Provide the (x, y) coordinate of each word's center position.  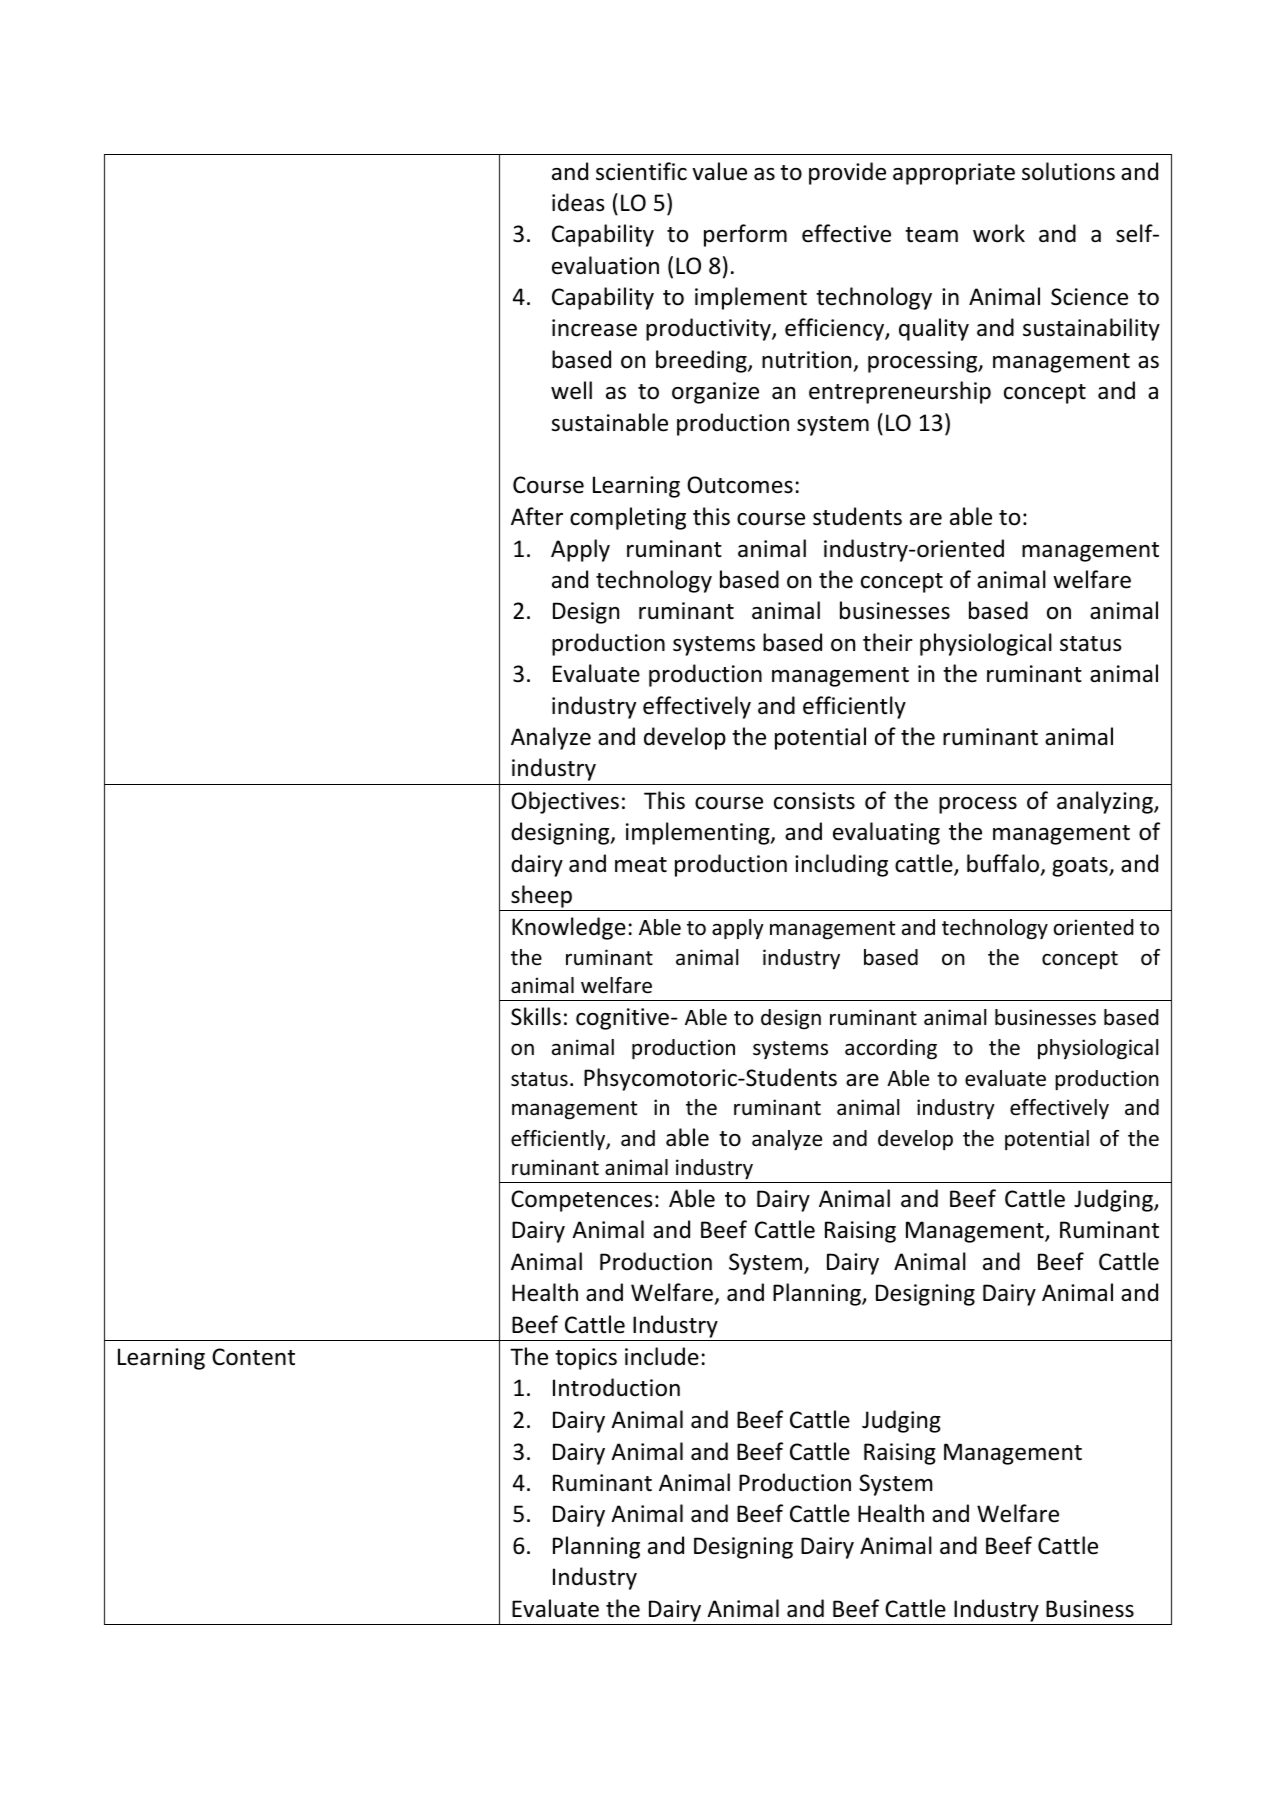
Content (253, 1357)
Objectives (565, 802)
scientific (641, 171)
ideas (578, 202)
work (999, 233)
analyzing (1106, 802)
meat (641, 865)
